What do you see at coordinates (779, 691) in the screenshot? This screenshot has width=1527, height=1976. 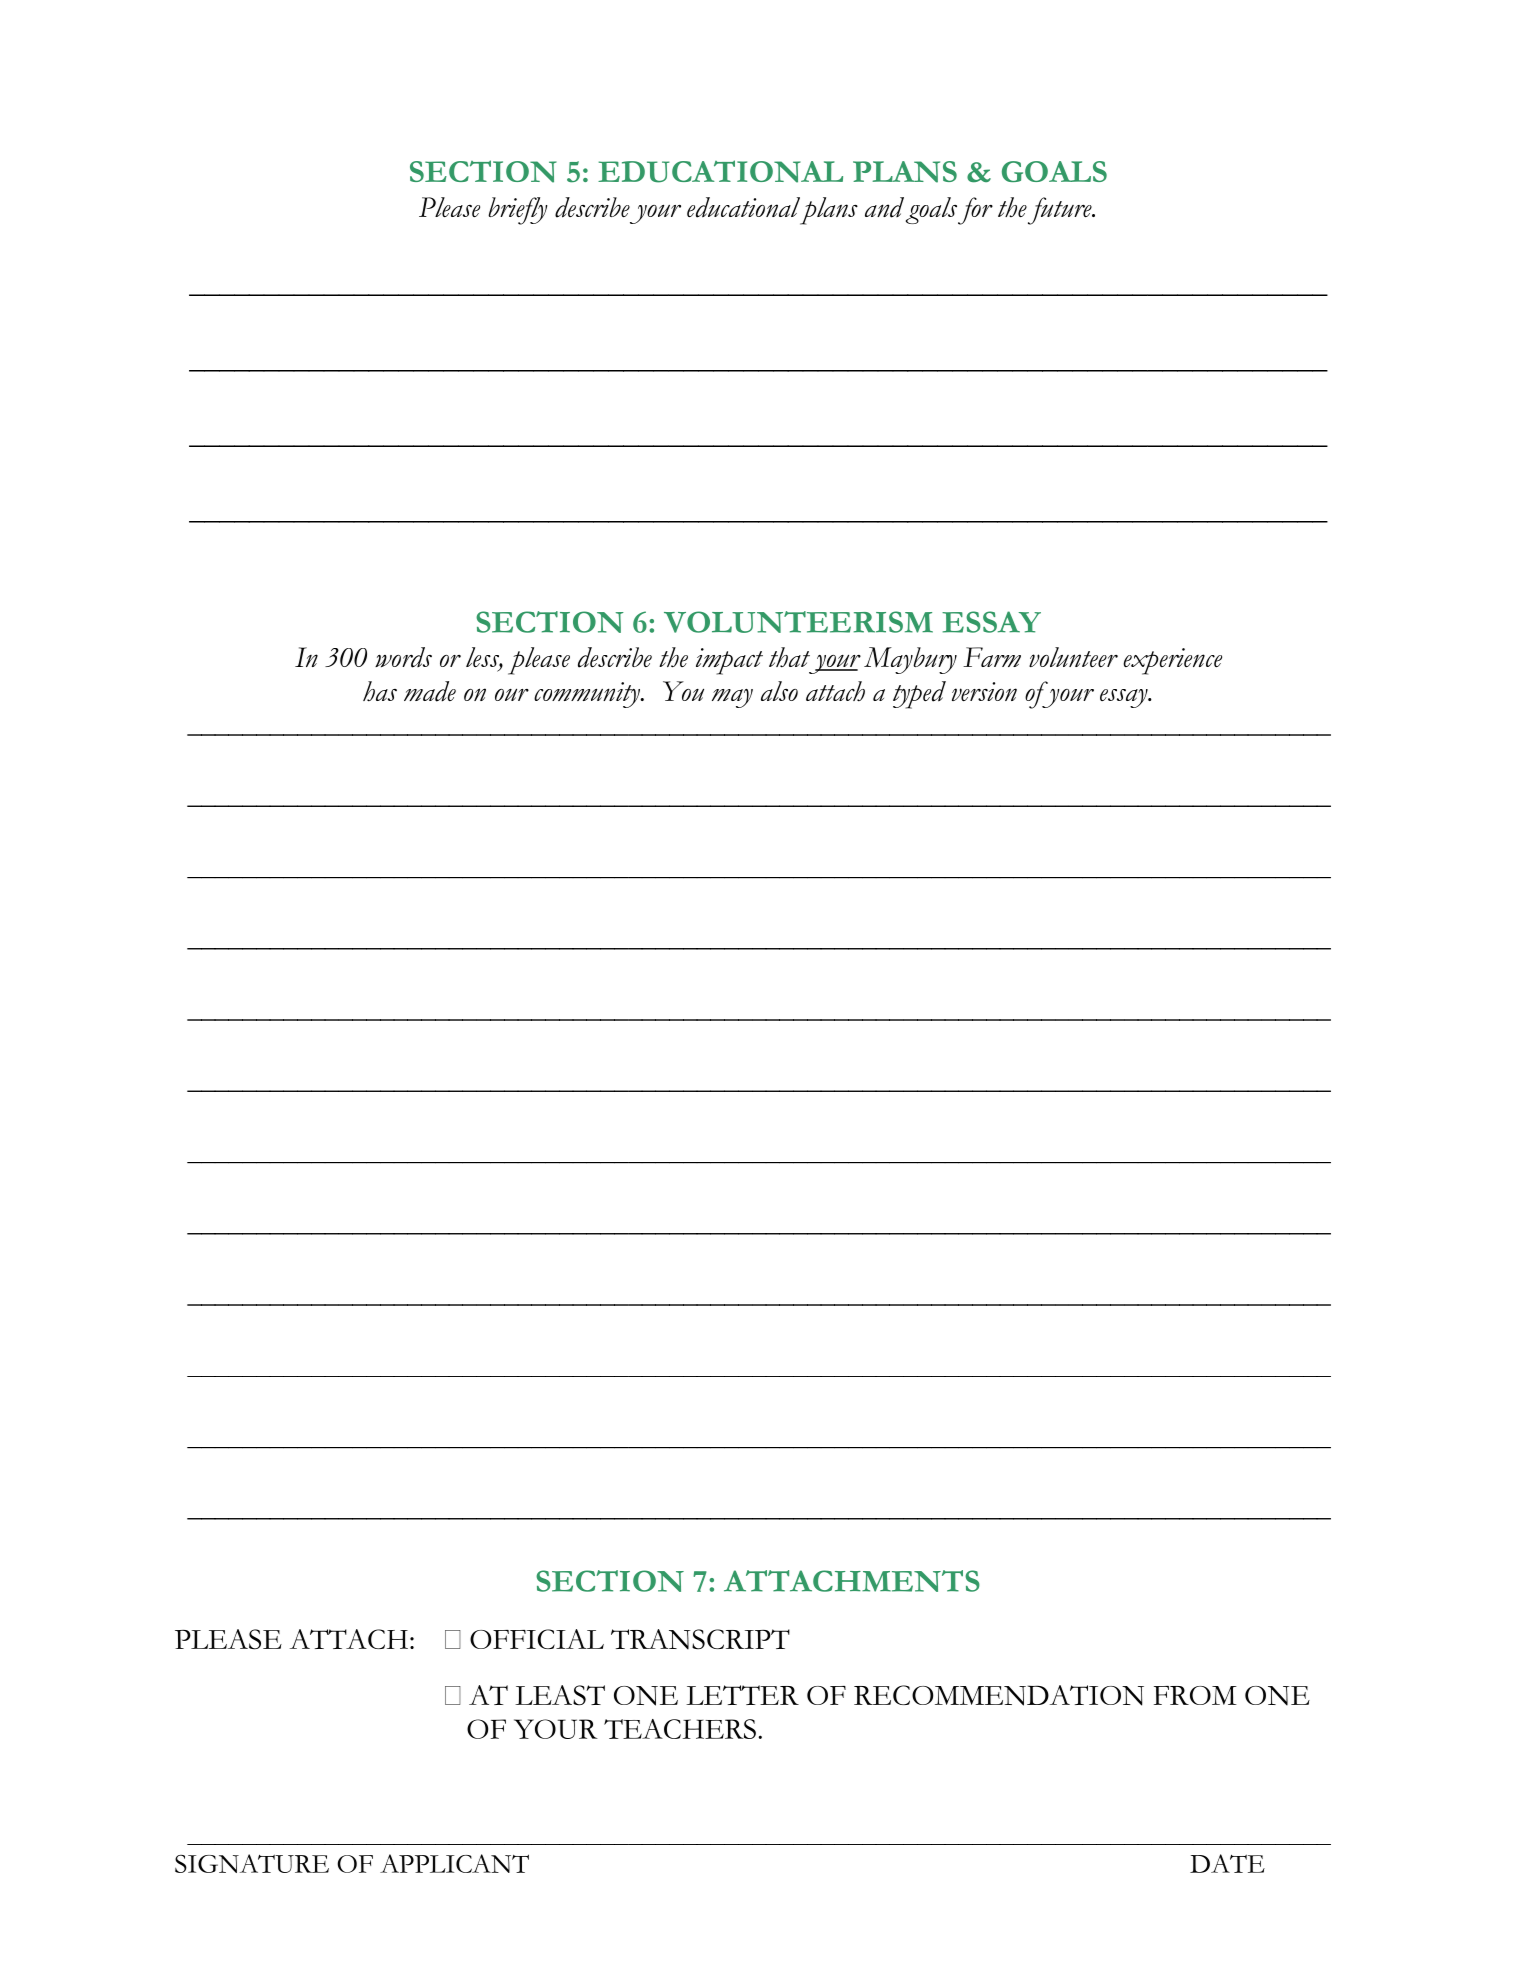 I see `also` at bounding box center [779, 691].
